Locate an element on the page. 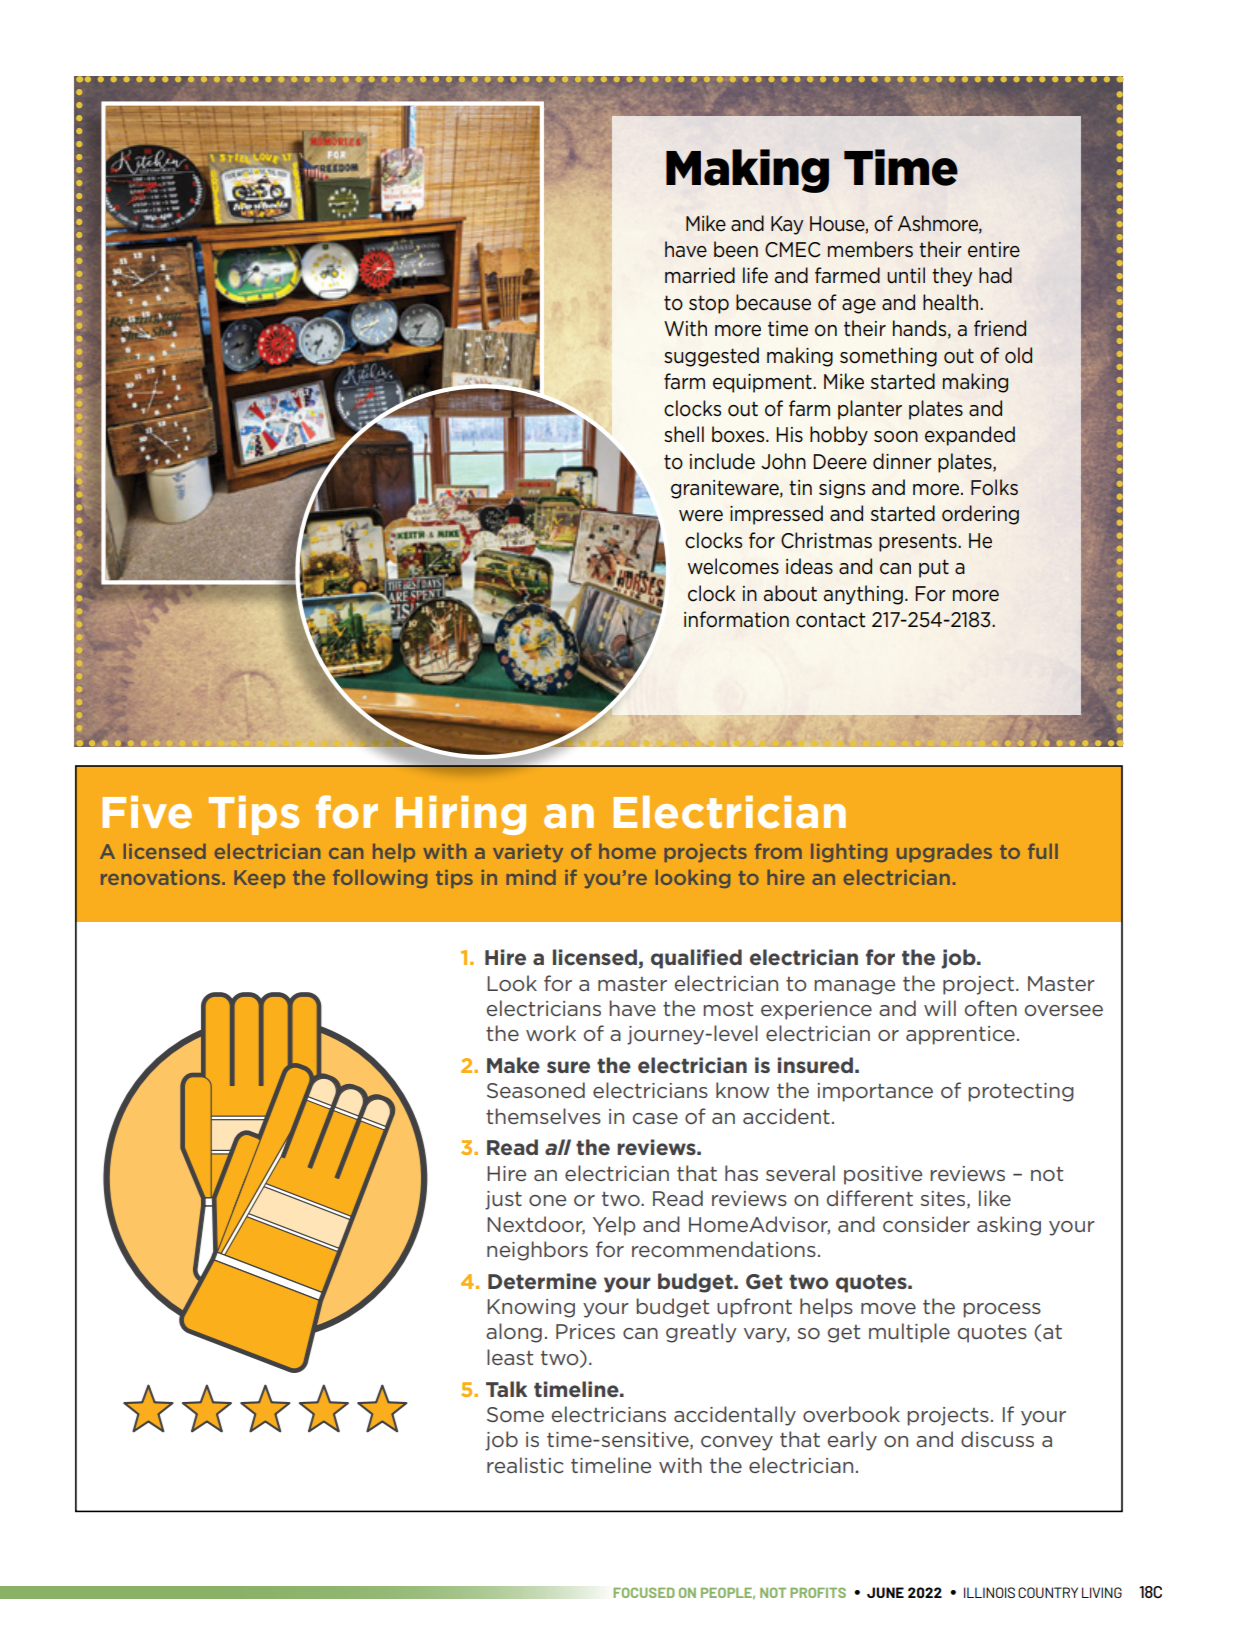 Image resolution: width=1237 pixels, height=1637 pixels. qualified is located at coordinates (696, 959).
